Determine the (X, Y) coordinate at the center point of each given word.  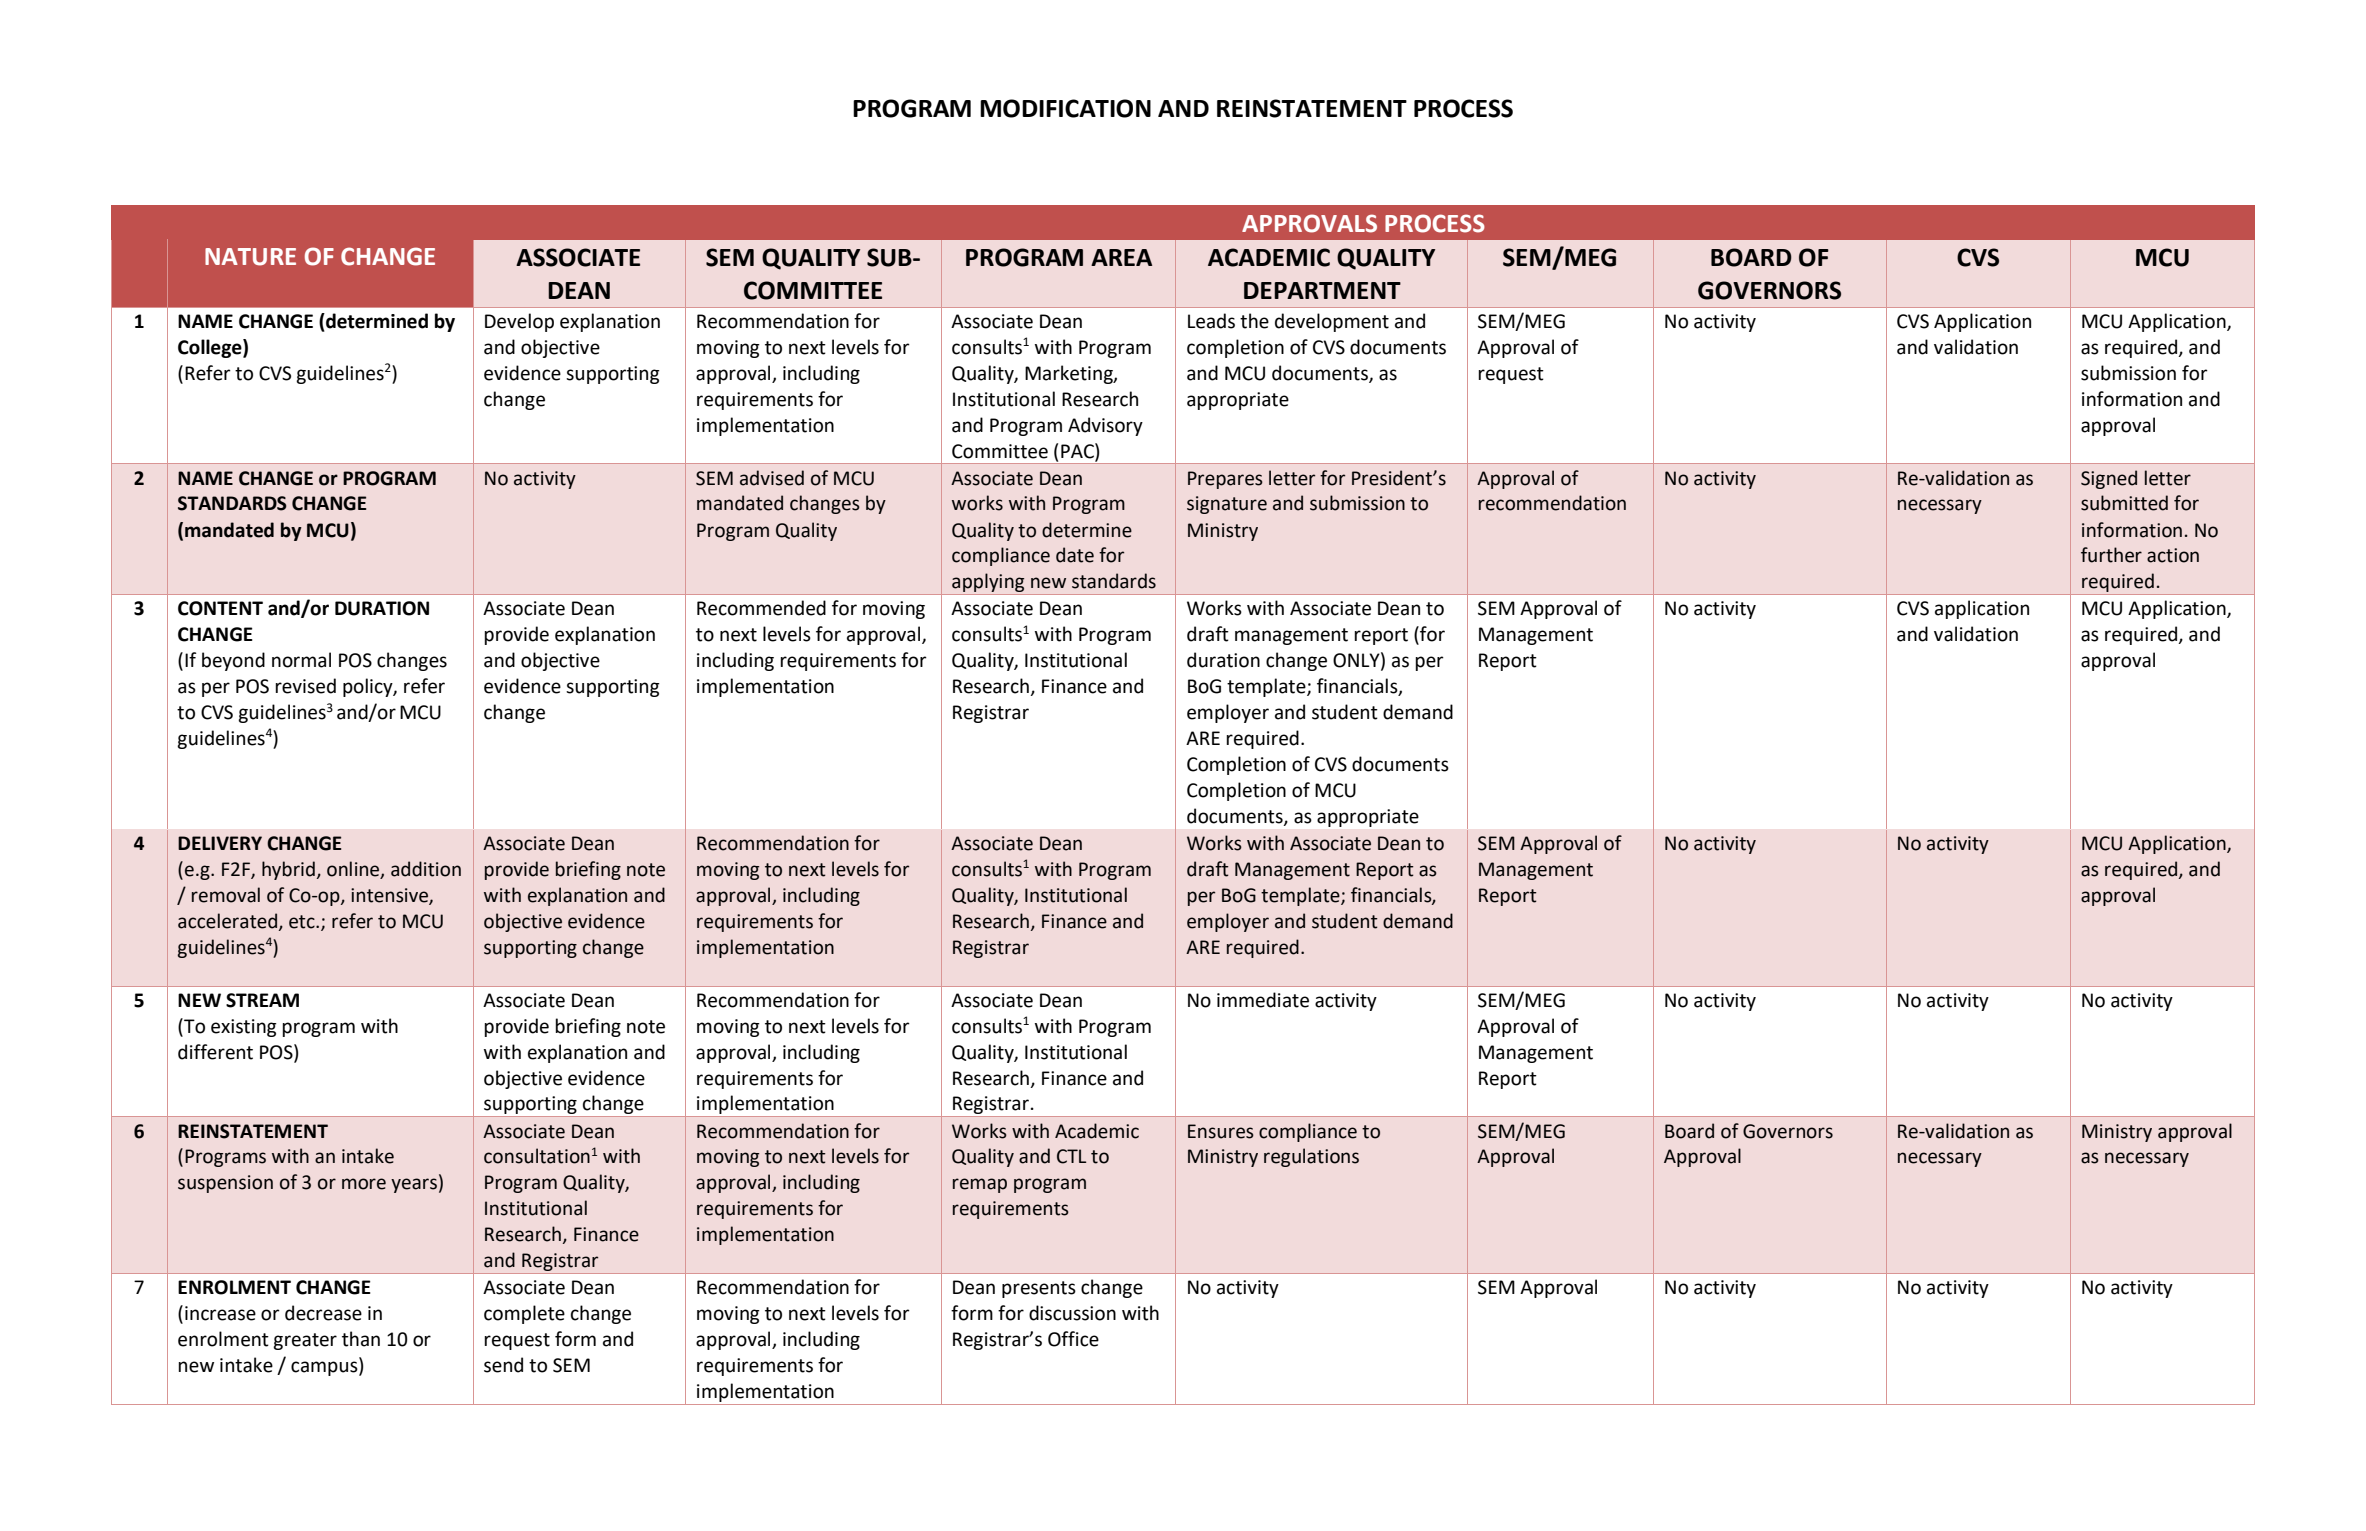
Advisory (1105, 426)
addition (426, 869)
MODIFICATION (1065, 108)
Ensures (1221, 1131)
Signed (2109, 479)
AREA (1121, 257)
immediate (1263, 1000)
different (215, 1052)
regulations (1311, 1157)
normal (301, 660)
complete (524, 1314)
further (2111, 555)
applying (988, 584)
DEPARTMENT (1322, 290)
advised (772, 478)
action (2173, 555)
